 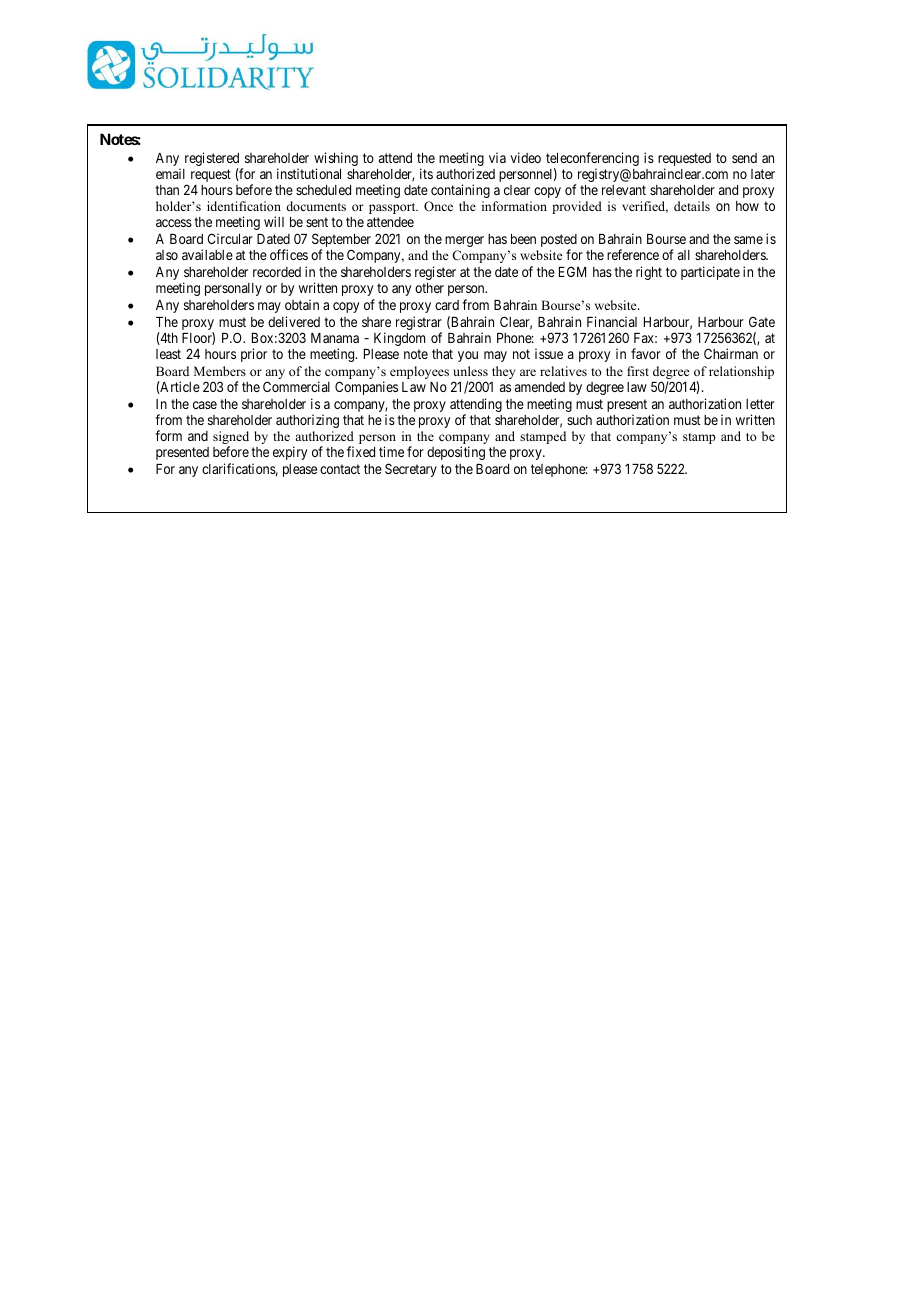 What do you see at coordinates (464, 241) in the screenshot?
I see `merger` at bounding box center [464, 241].
